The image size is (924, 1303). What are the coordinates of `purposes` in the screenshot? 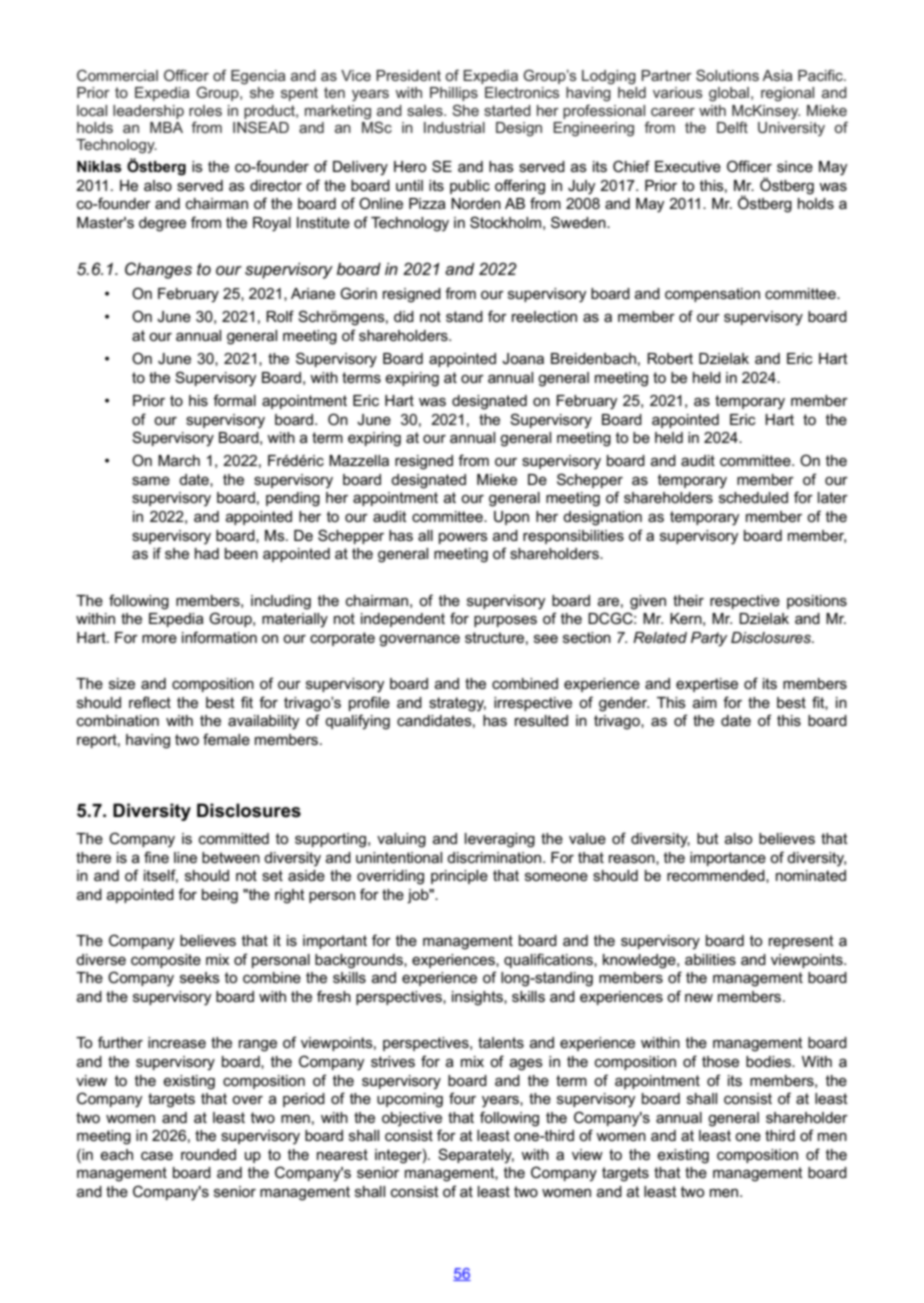 It's located at (505, 621).
